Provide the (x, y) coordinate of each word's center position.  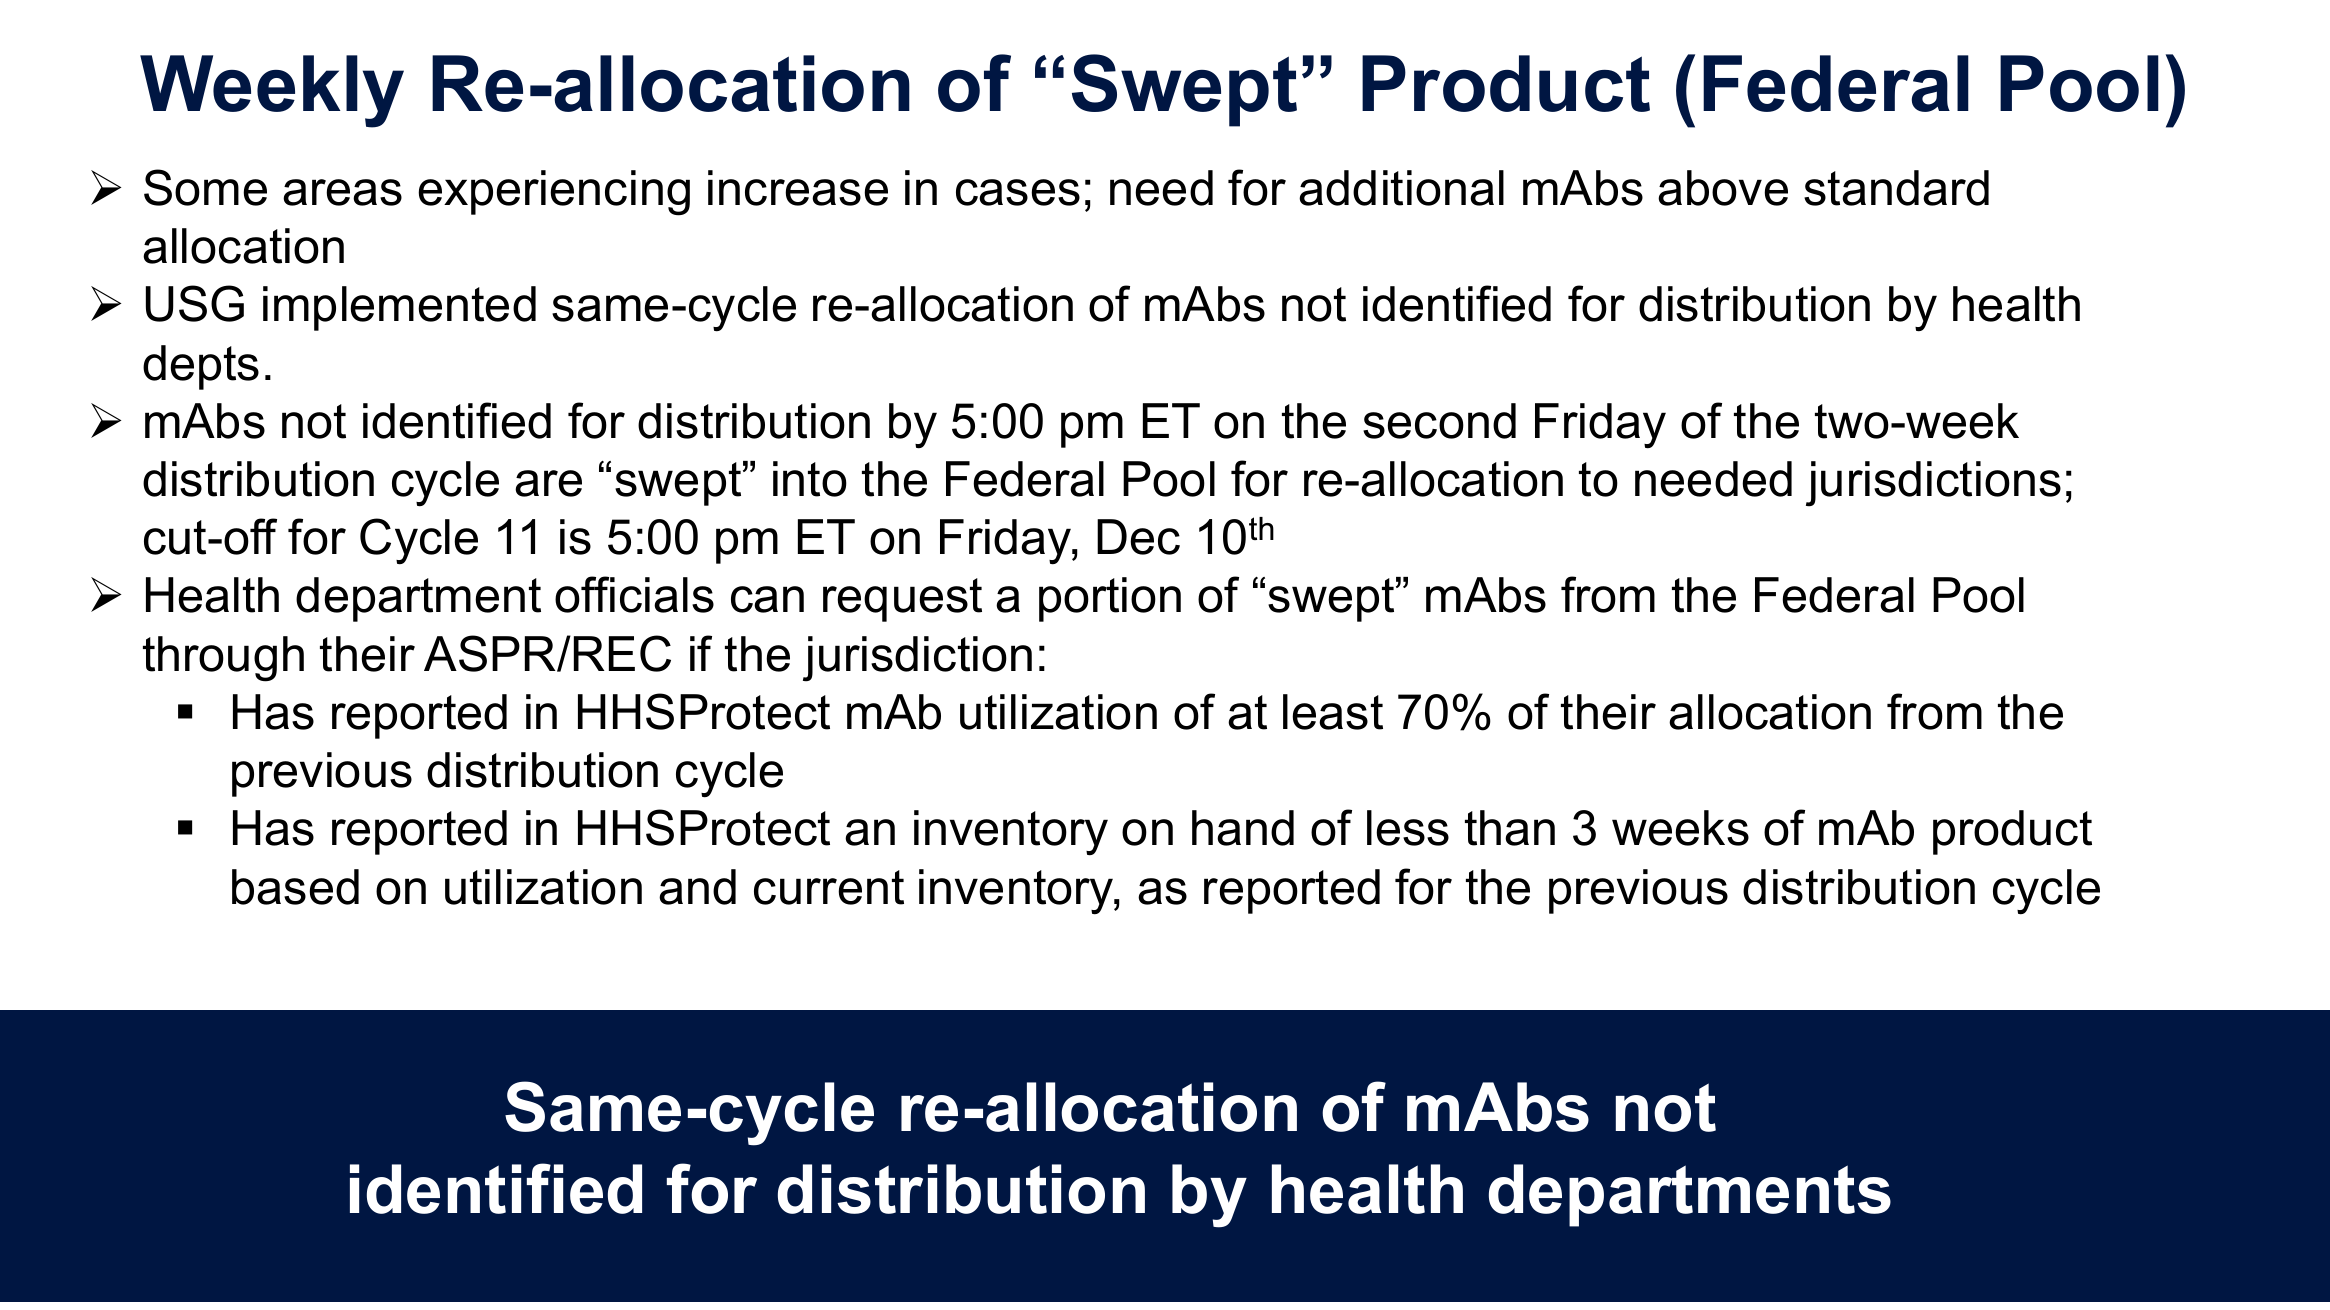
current (829, 887)
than (1510, 828)
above (1723, 188)
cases (1018, 192)
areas (342, 192)
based (295, 887)
